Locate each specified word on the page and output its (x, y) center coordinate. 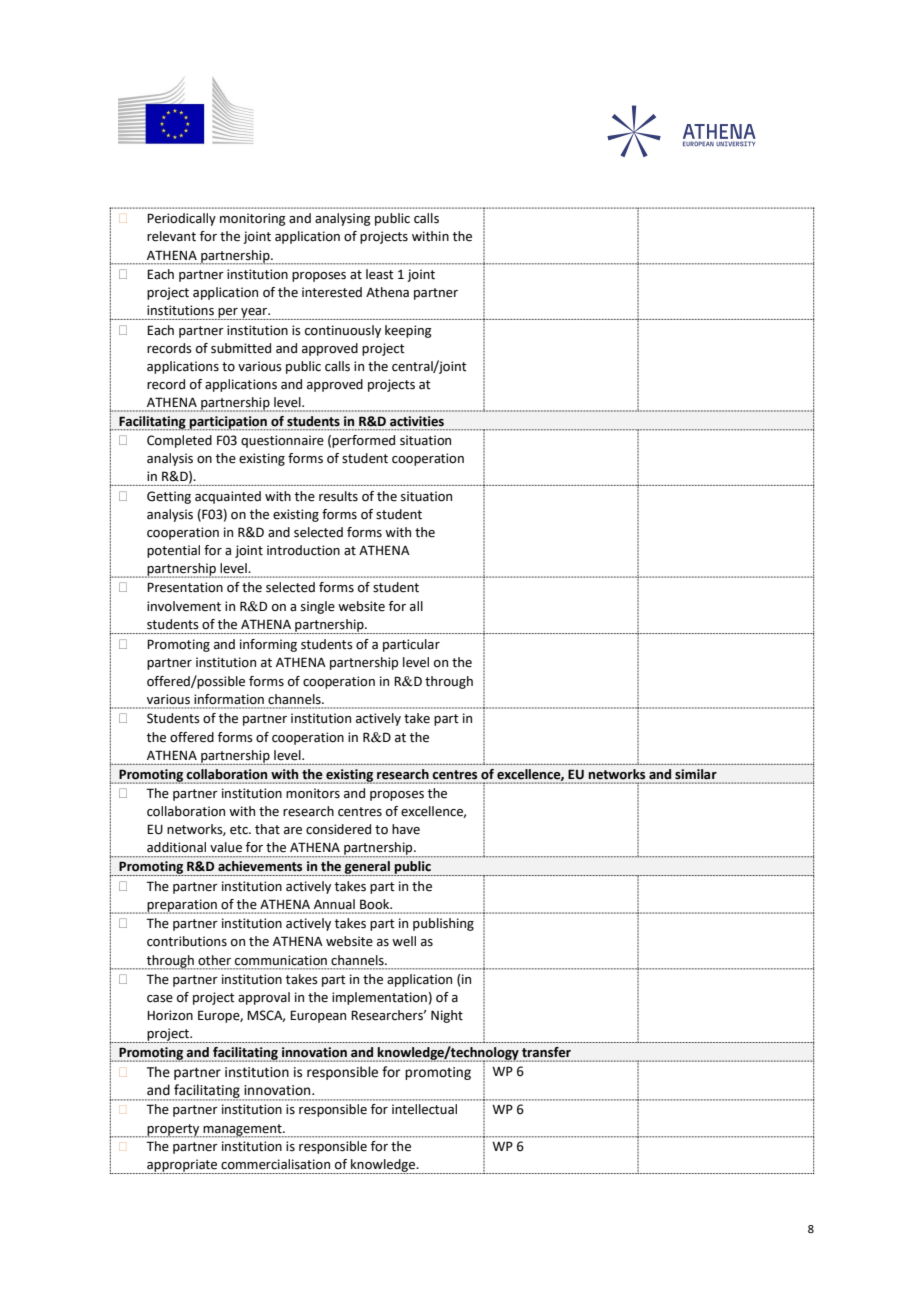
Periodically (181, 219)
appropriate (182, 1166)
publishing (443, 924)
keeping (408, 331)
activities (417, 421)
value (226, 847)
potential (173, 551)
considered (338, 829)
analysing (343, 219)
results (338, 496)
